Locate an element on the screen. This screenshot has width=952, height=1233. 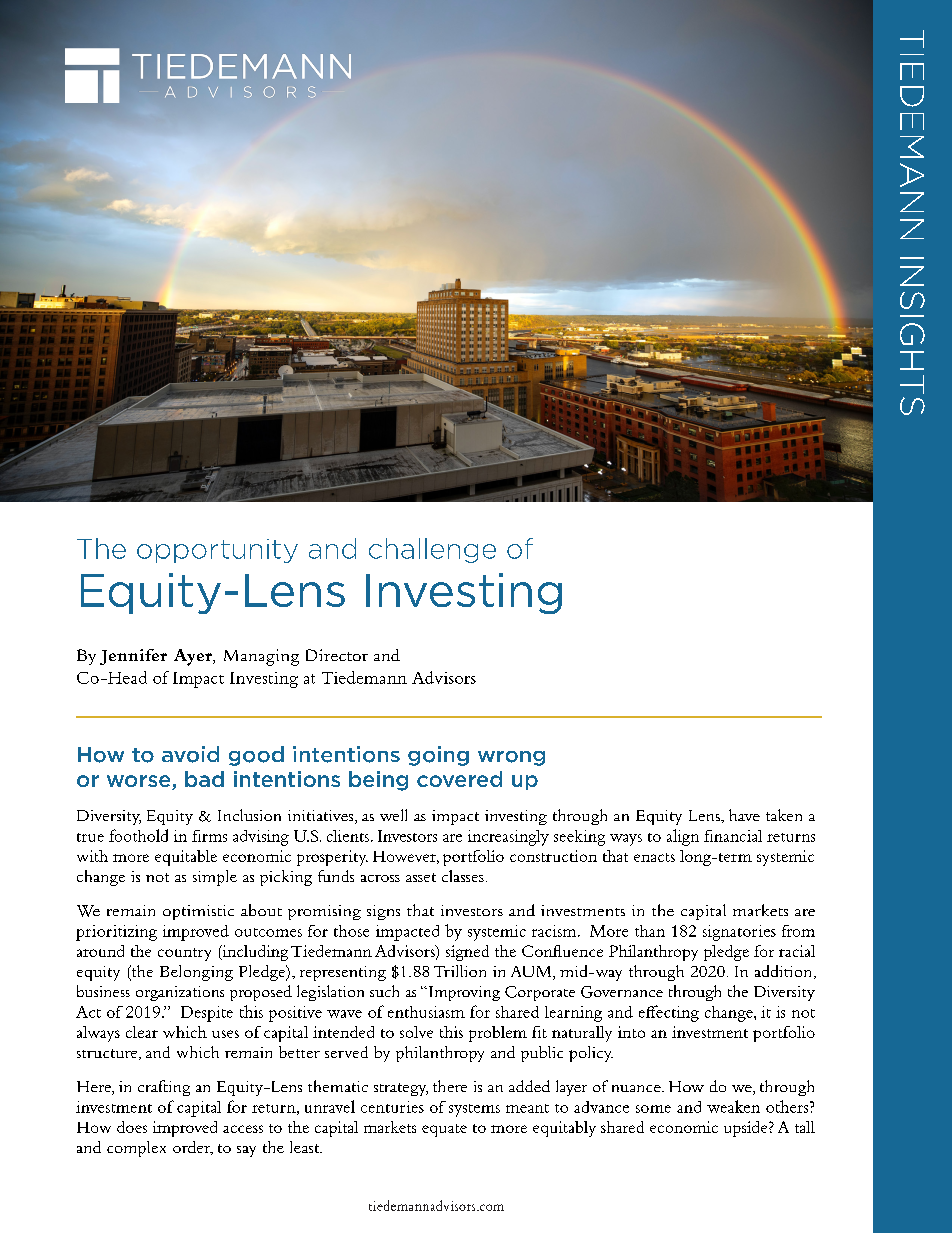
However is located at coordinates (406, 857).
